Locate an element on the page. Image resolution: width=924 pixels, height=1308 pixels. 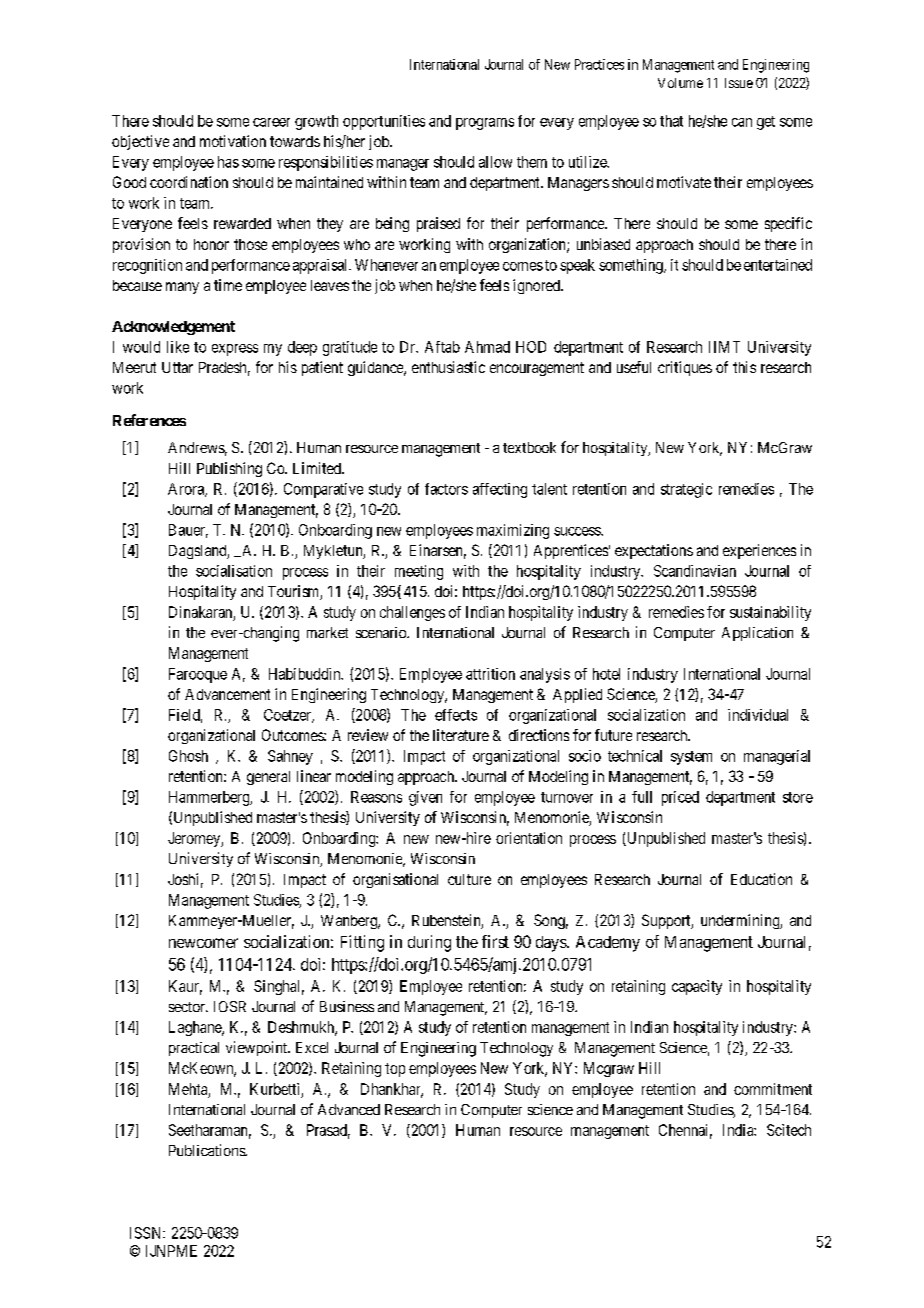
newcomer is located at coordinates (203, 943).
